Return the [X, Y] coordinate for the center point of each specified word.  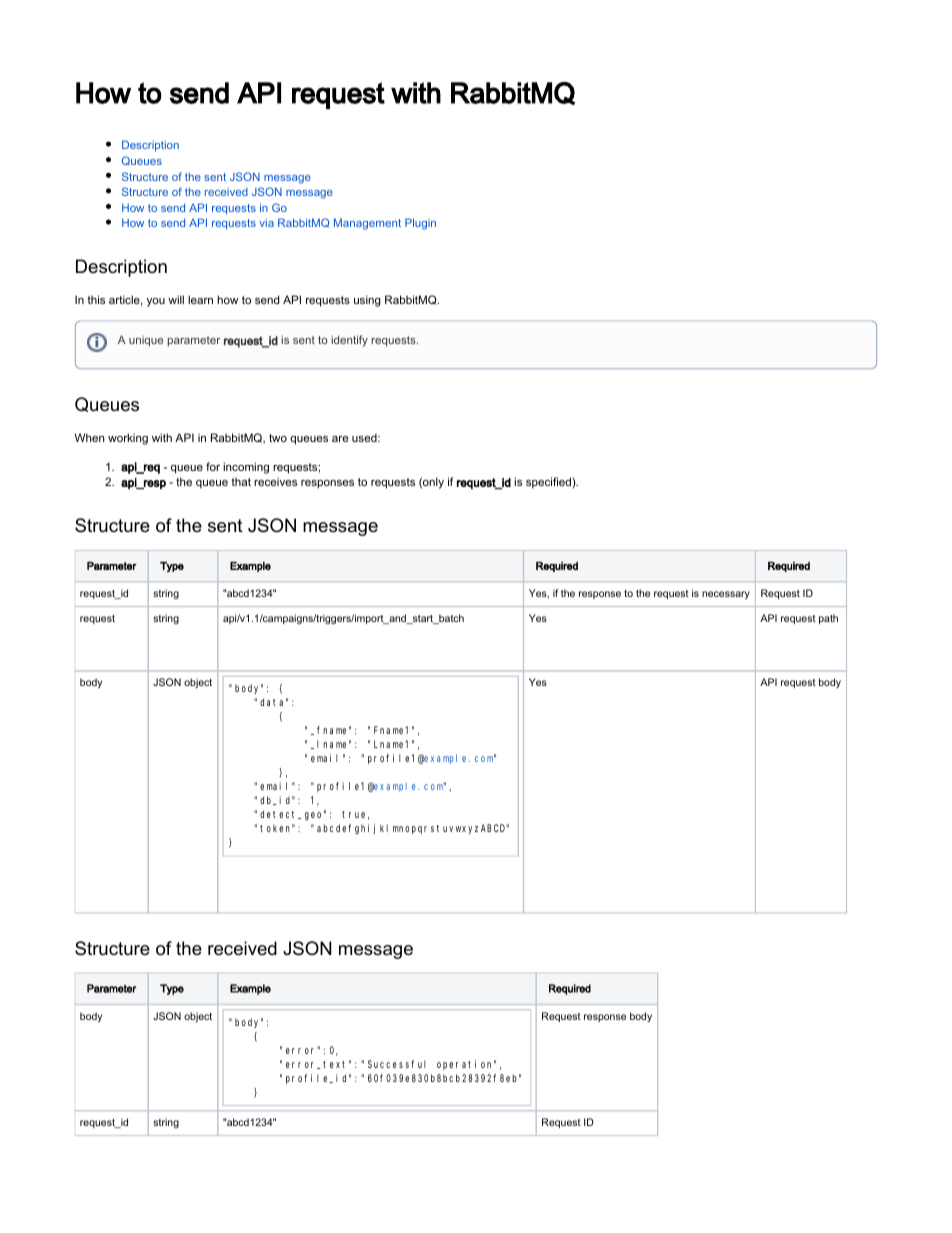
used [365, 437]
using [367, 301]
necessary [726, 595]
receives [275, 481]
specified [549, 483]
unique [146, 341]
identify [350, 341]
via [266, 223]
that [241, 481]
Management [367, 224]
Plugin [420, 224]
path [828, 619]
